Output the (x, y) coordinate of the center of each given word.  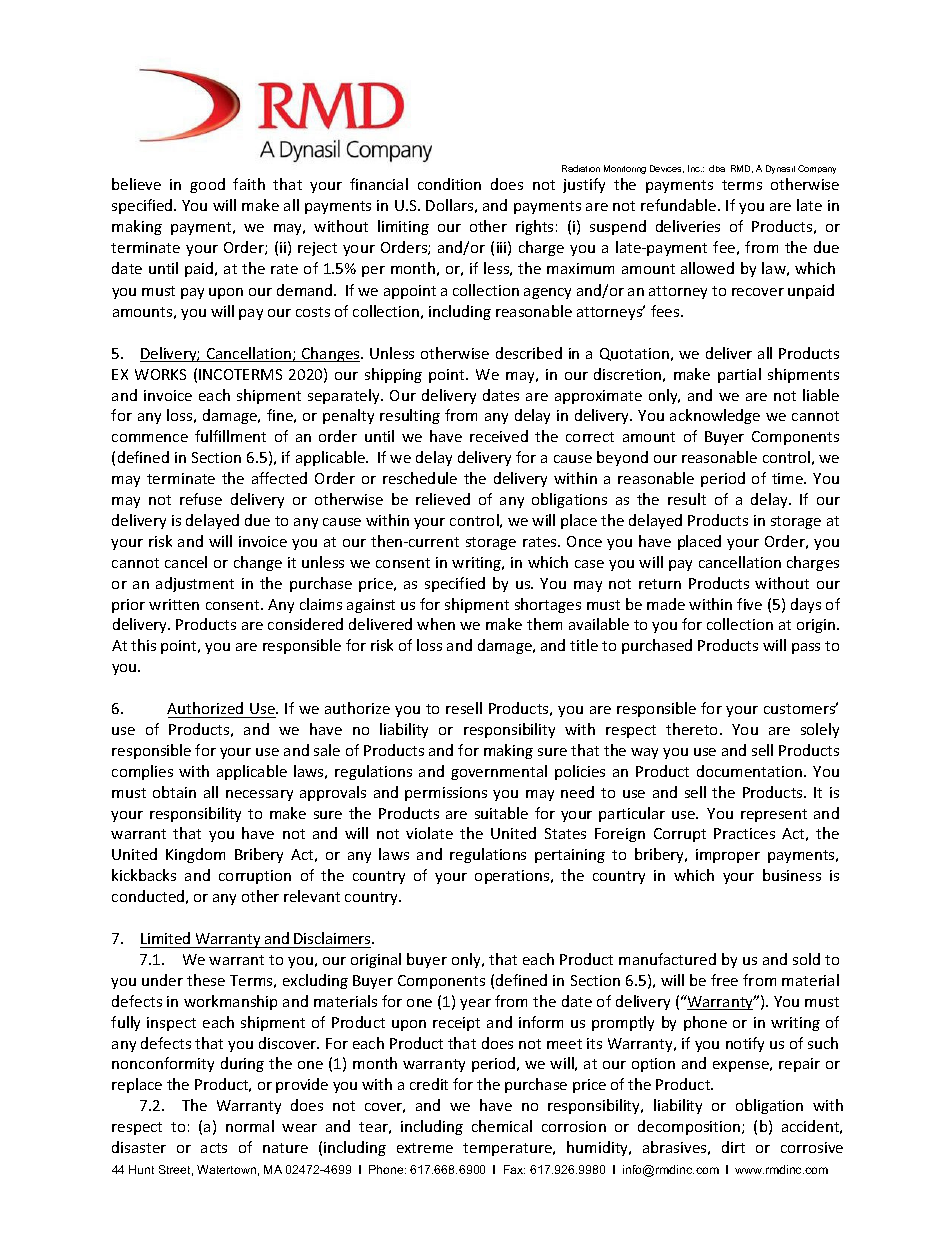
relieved (443, 499)
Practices (744, 833)
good (207, 185)
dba (717, 168)
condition (449, 184)
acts (214, 1148)
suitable (501, 813)
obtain (174, 792)
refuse (201, 499)
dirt (733, 1147)
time (788, 478)
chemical (502, 1126)
